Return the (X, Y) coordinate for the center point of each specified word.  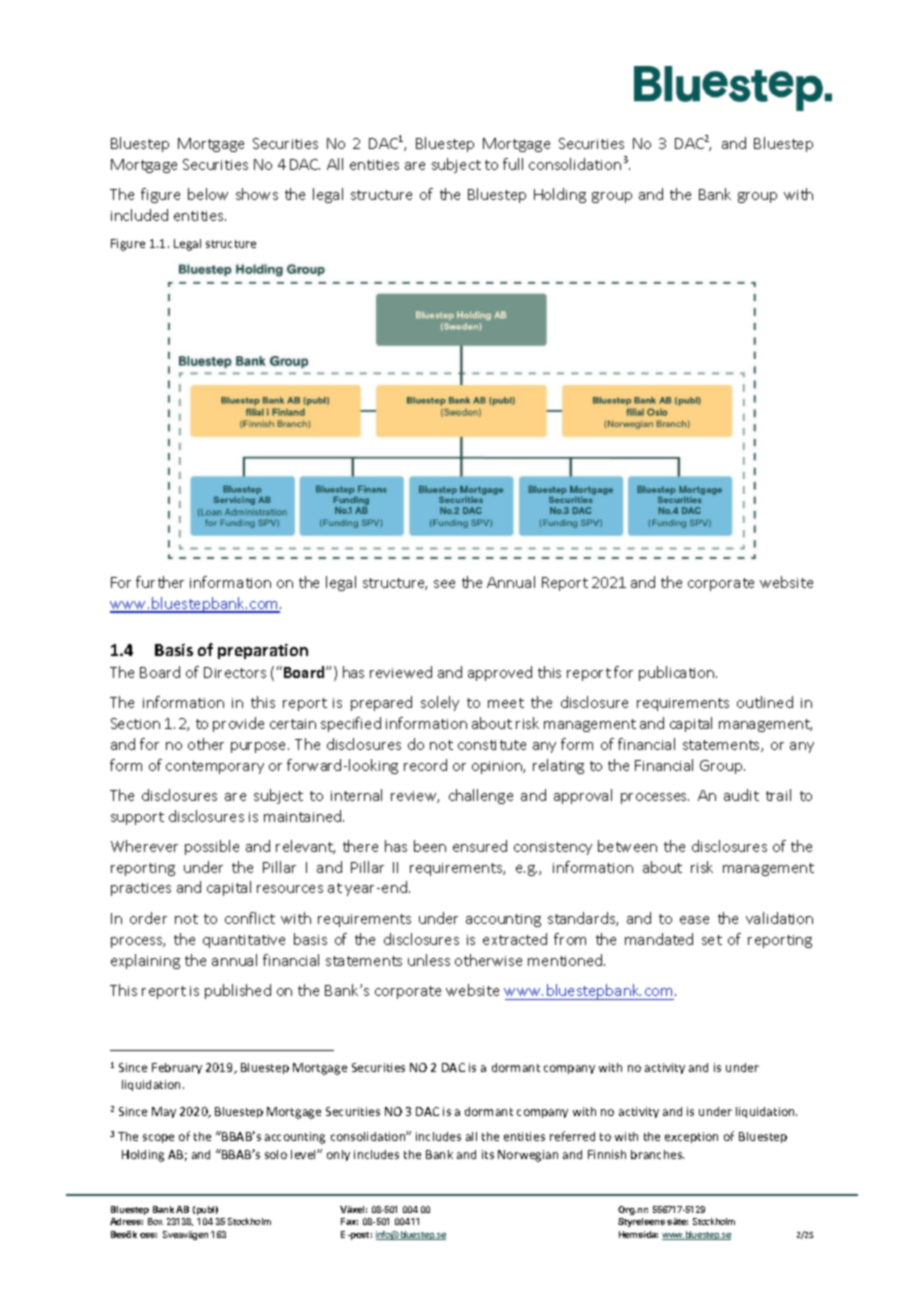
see (444, 584)
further (160, 582)
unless (429, 960)
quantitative (244, 941)
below (208, 194)
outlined (765, 702)
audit (741, 795)
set (712, 940)
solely (440, 703)
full (513, 164)
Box (155, 1221)
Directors (235, 672)
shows (257, 194)
